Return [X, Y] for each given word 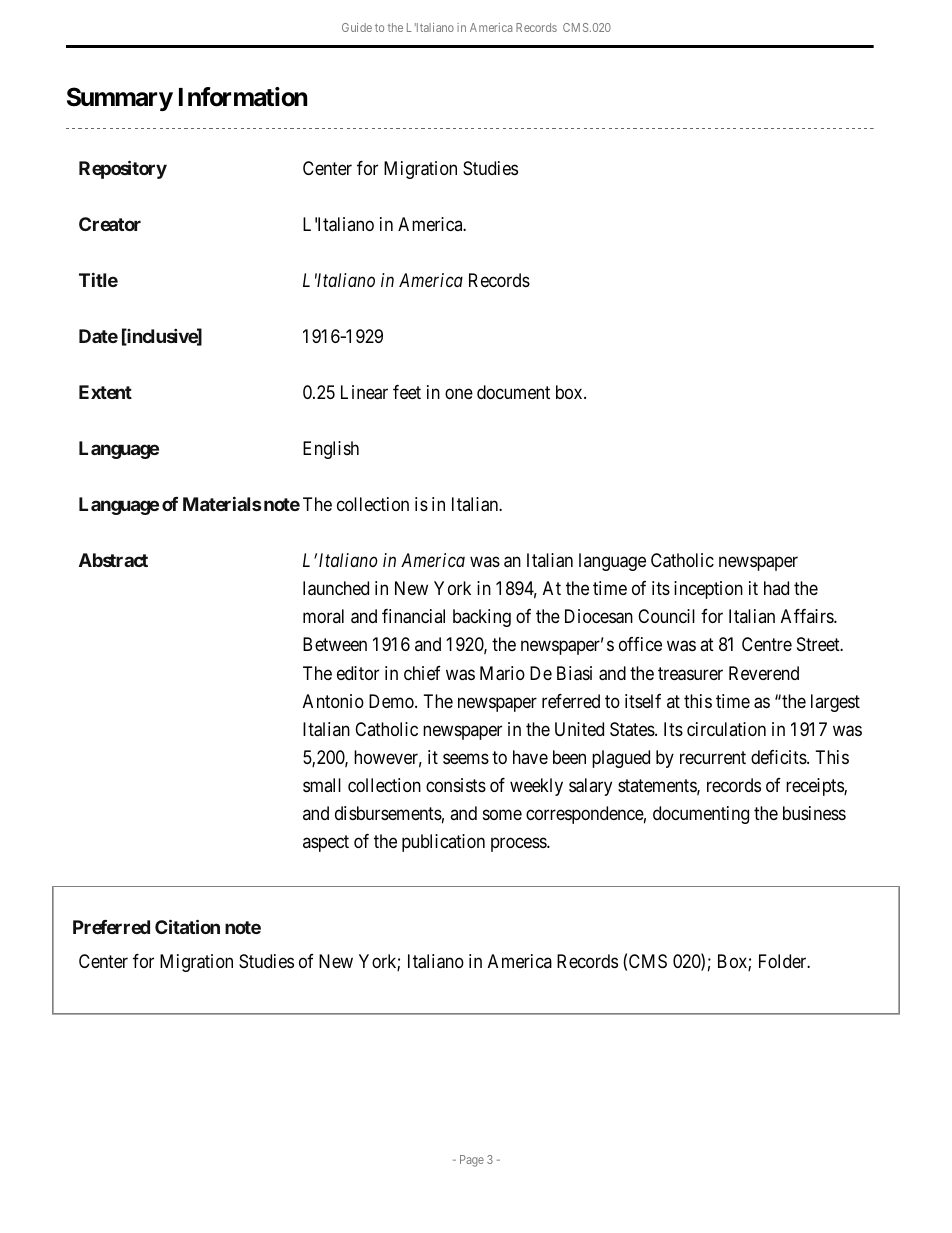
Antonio [333, 701]
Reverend [764, 673]
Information [243, 97]
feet [407, 392]
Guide [357, 27]
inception [708, 590]
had [776, 588]
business [814, 813]
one [459, 394]
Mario [502, 673]
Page [472, 1161]
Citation [187, 926]
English [331, 450]
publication [443, 843]
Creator [110, 224]
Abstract [113, 560]
